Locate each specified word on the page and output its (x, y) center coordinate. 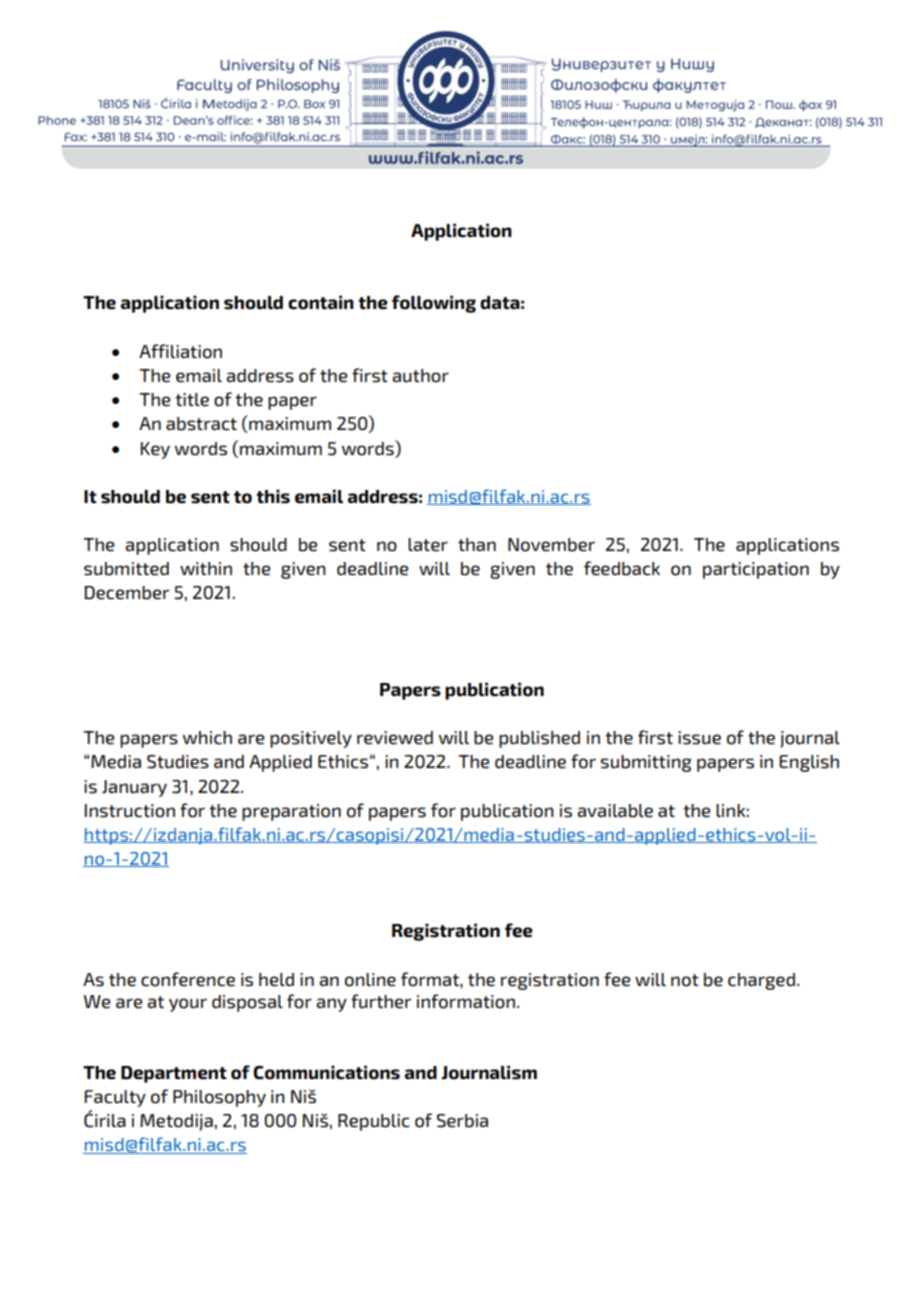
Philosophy (219, 1098)
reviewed (395, 738)
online (370, 980)
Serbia (462, 1121)
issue (699, 738)
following (434, 304)
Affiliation (180, 351)
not (685, 980)
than (477, 544)
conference (188, 979)
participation (756, 570)
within (206, 568)
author (421, 376)
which (207, 738)
